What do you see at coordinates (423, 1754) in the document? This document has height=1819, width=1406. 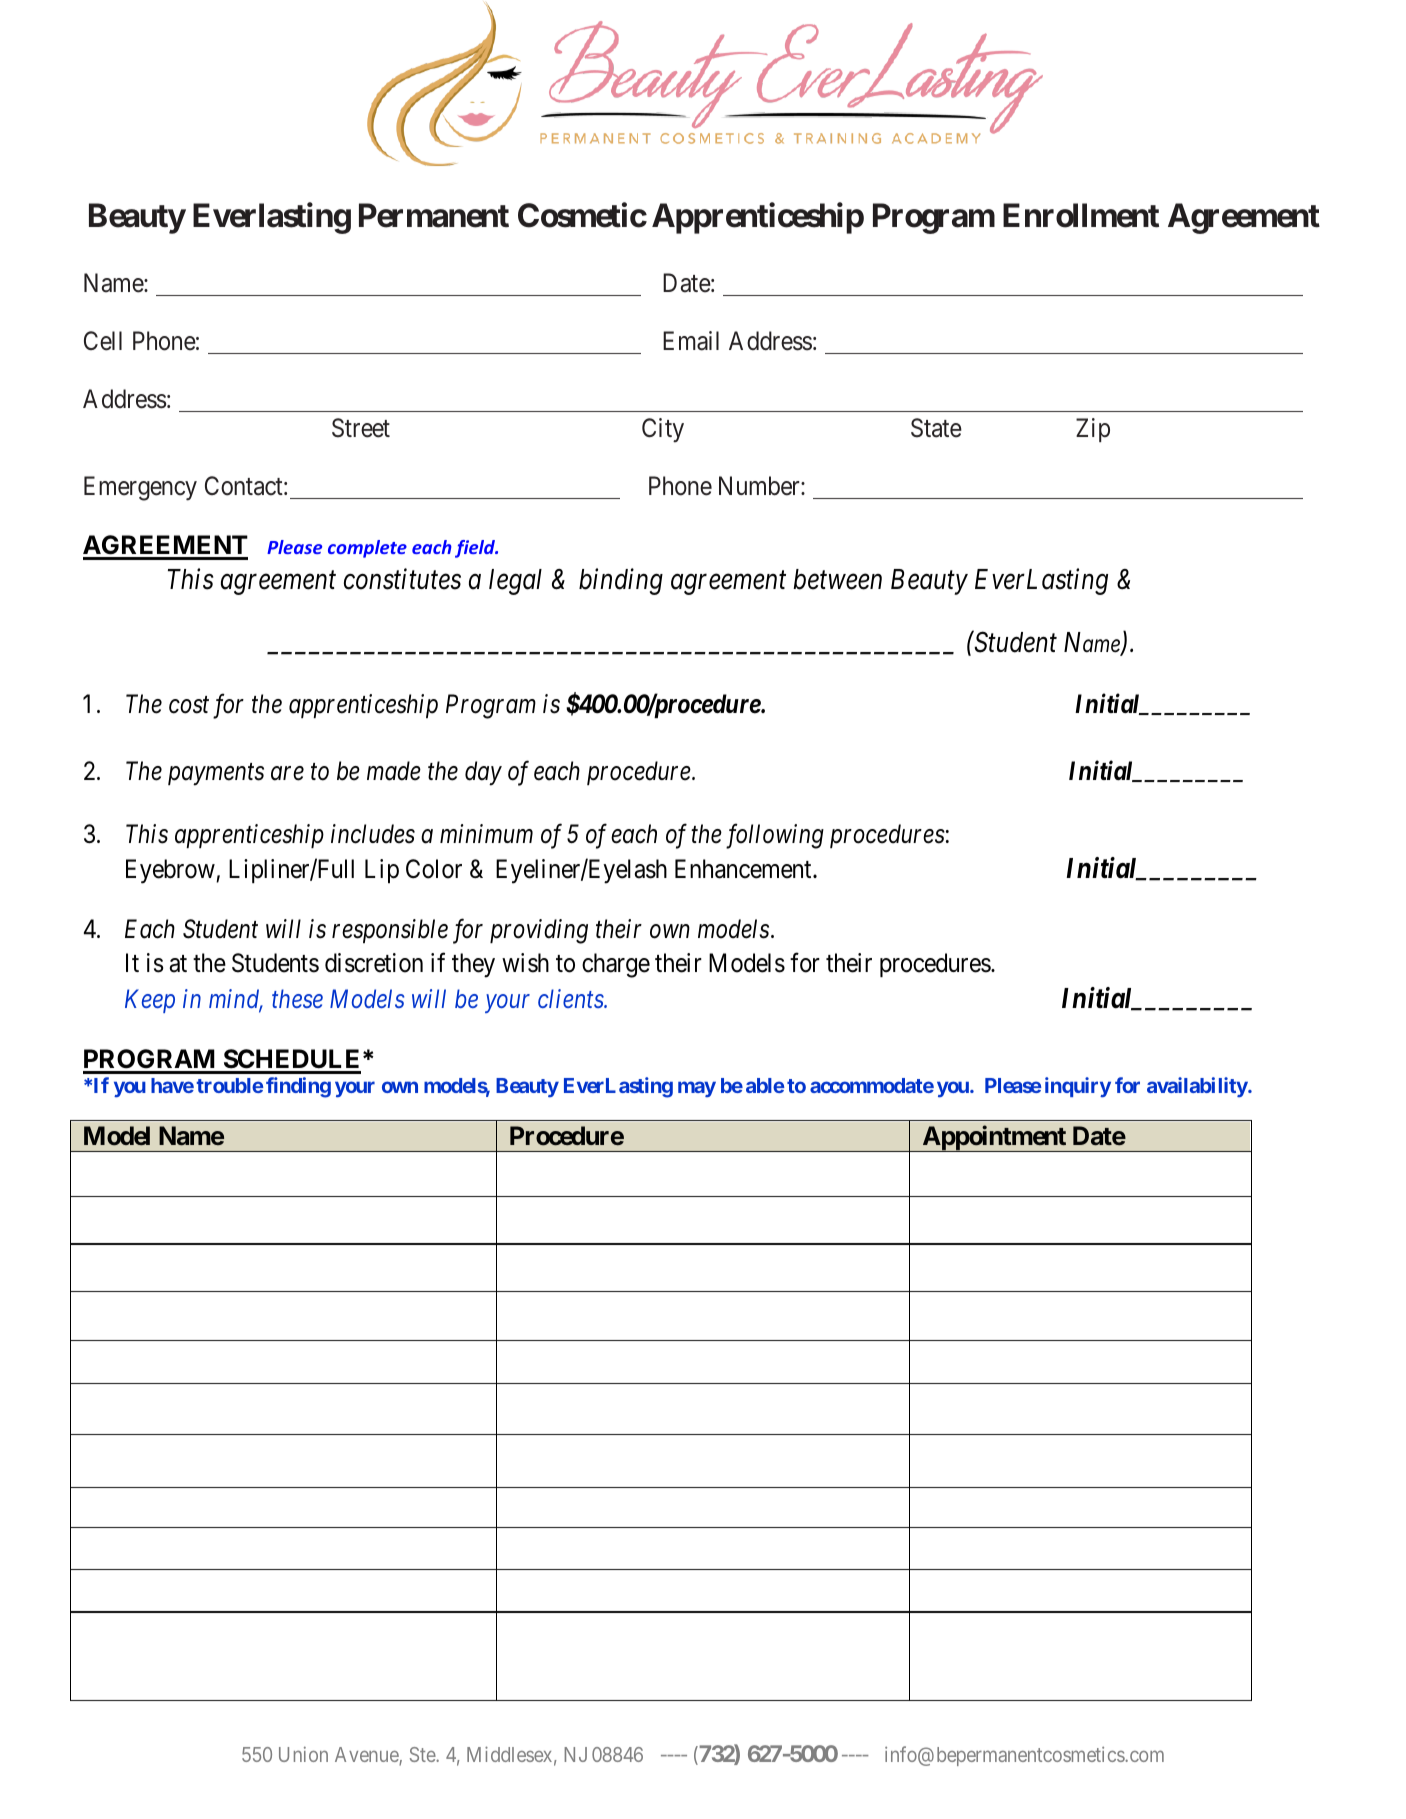 I see `Ste` at bounding box center [423, 1754].
